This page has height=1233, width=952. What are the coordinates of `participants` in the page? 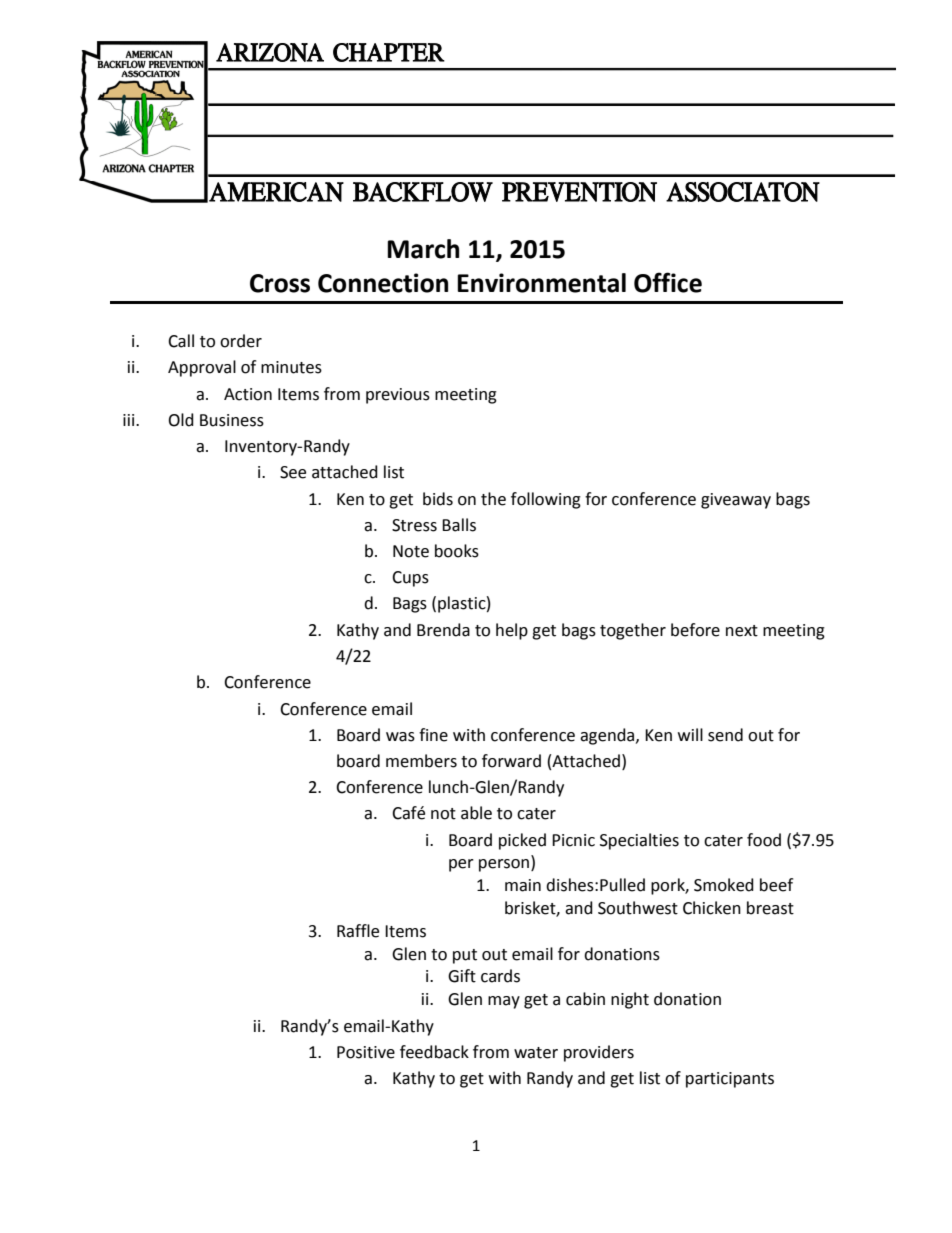 It's located at (730, 1080).
